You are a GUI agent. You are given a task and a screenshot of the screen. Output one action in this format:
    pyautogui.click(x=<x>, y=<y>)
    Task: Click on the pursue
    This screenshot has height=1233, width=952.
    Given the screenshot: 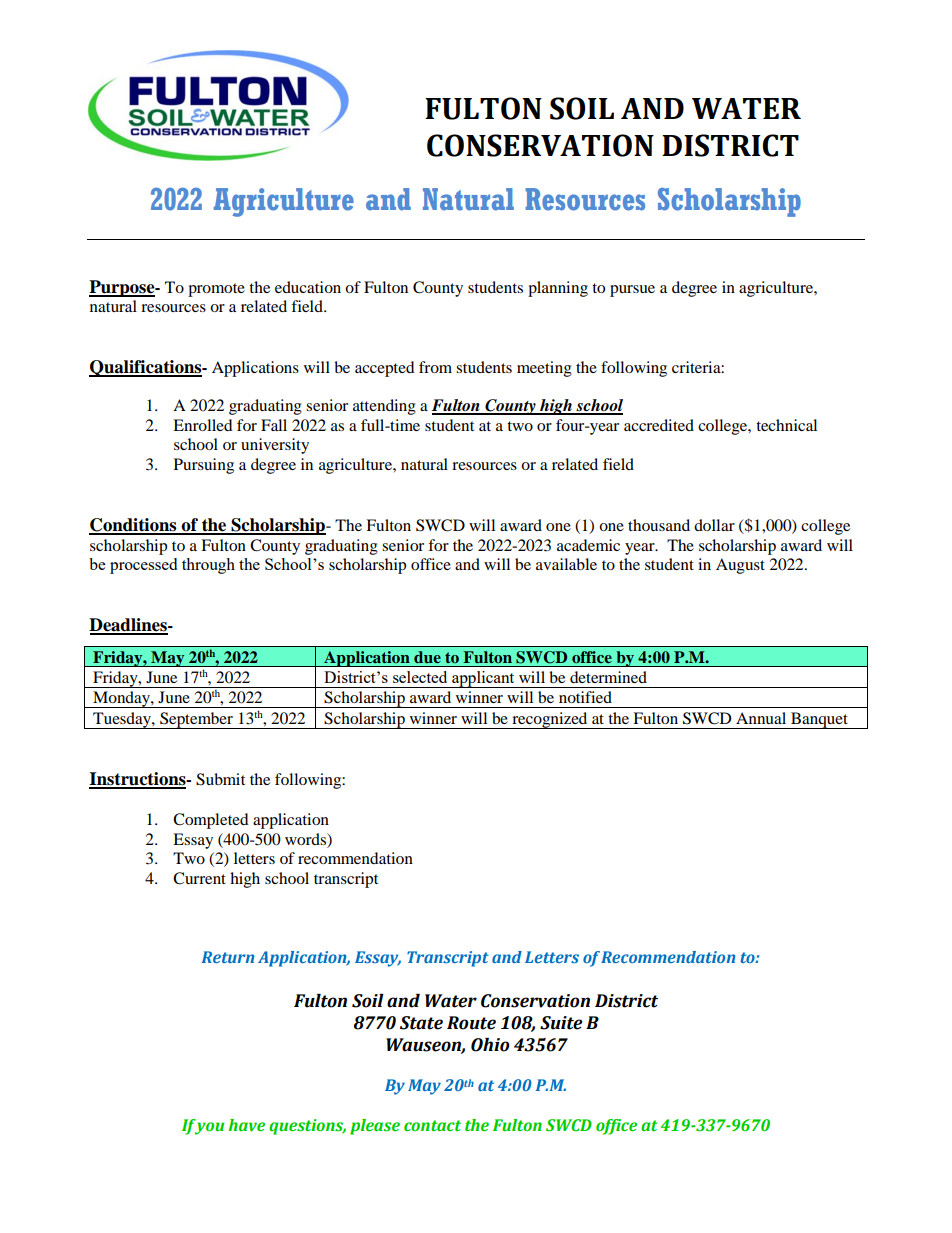 What is the action you would take?
    pyautogui.click(x=632, y=291)
